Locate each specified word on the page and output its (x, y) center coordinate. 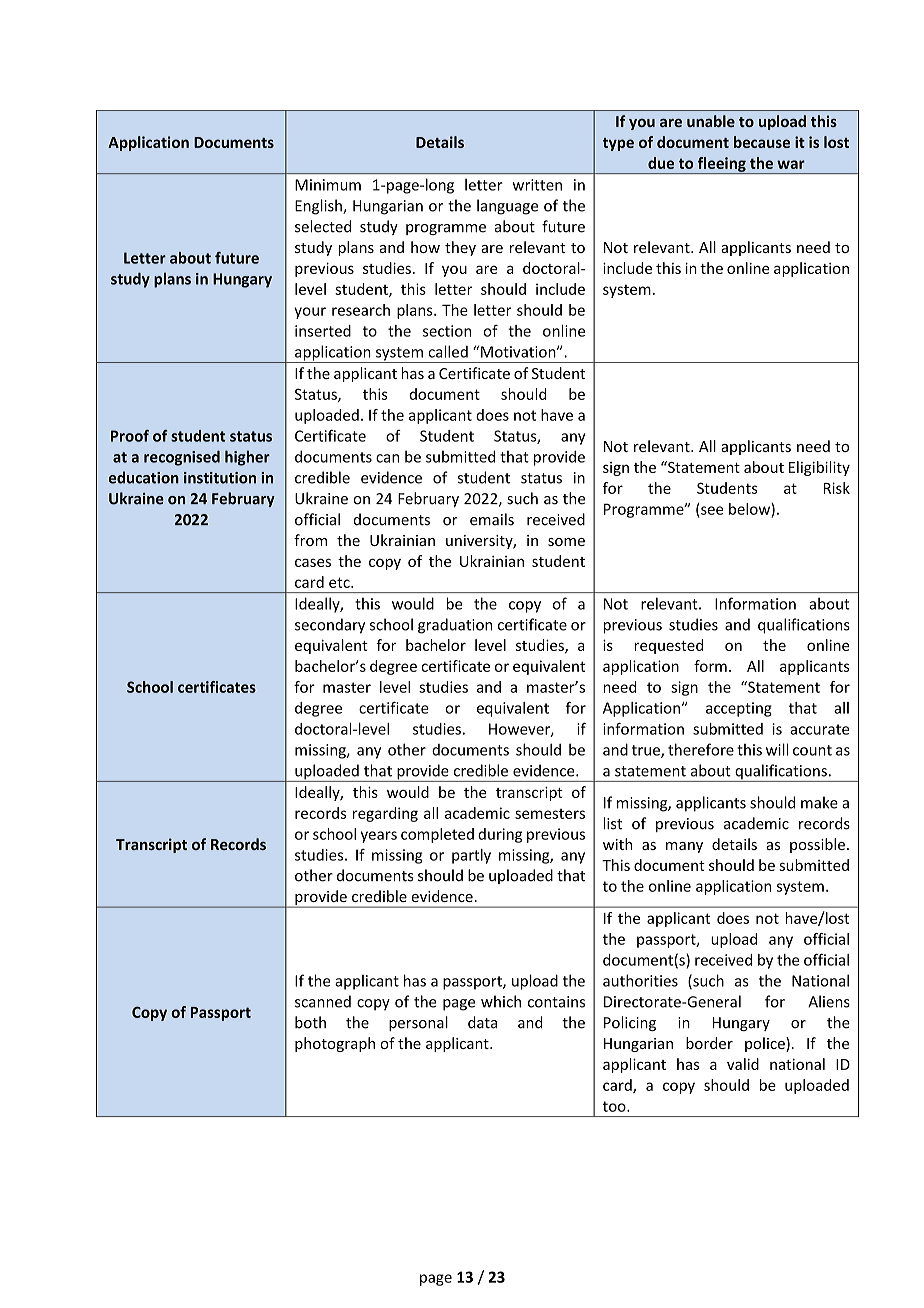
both (310, 1022)
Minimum (328, 185)
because (762, 142)
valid (743, 1064)
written (537, 185)
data (482, 1022)
